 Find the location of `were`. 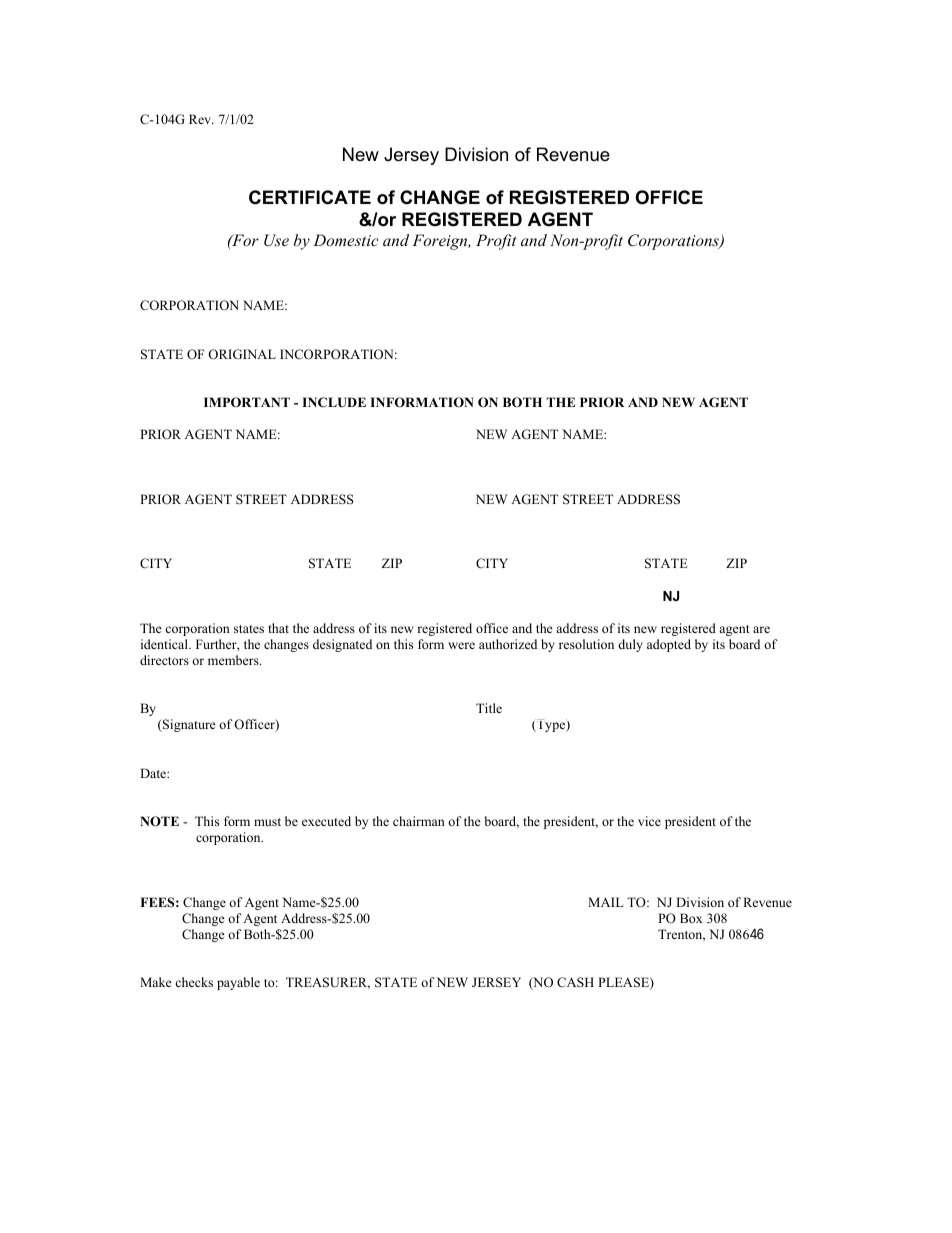

were is located at coordinates (461, 645).
